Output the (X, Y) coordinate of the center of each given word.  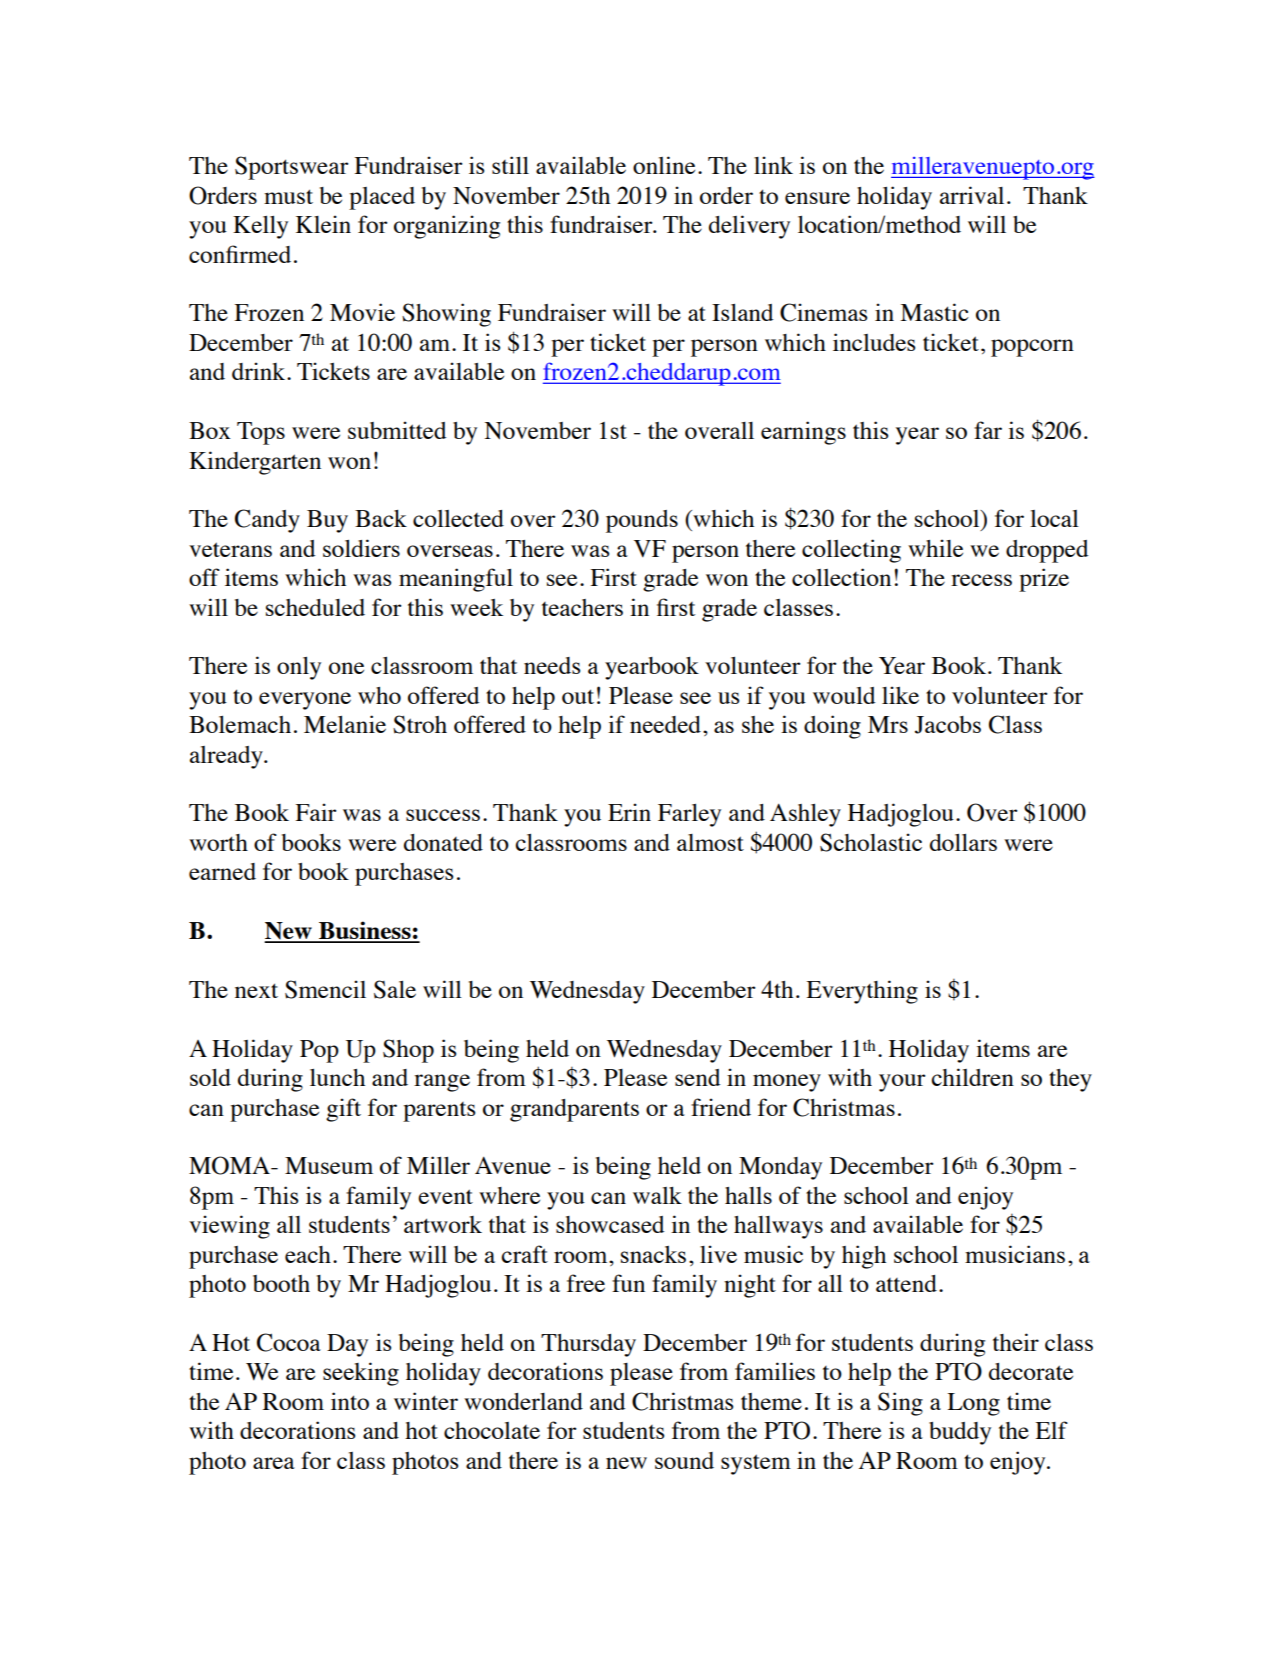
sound (684, 1460)
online (664, 165)
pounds (642, 521)
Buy (327, 521)
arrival (972, 195)
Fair (315, 812)
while (935, 548)
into (350, 1401)
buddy (960, 1433)
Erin (629, 812)
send (698, 1077)
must (288, 196)
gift (343, 1110)
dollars (963, 842)
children (972, 1077)
